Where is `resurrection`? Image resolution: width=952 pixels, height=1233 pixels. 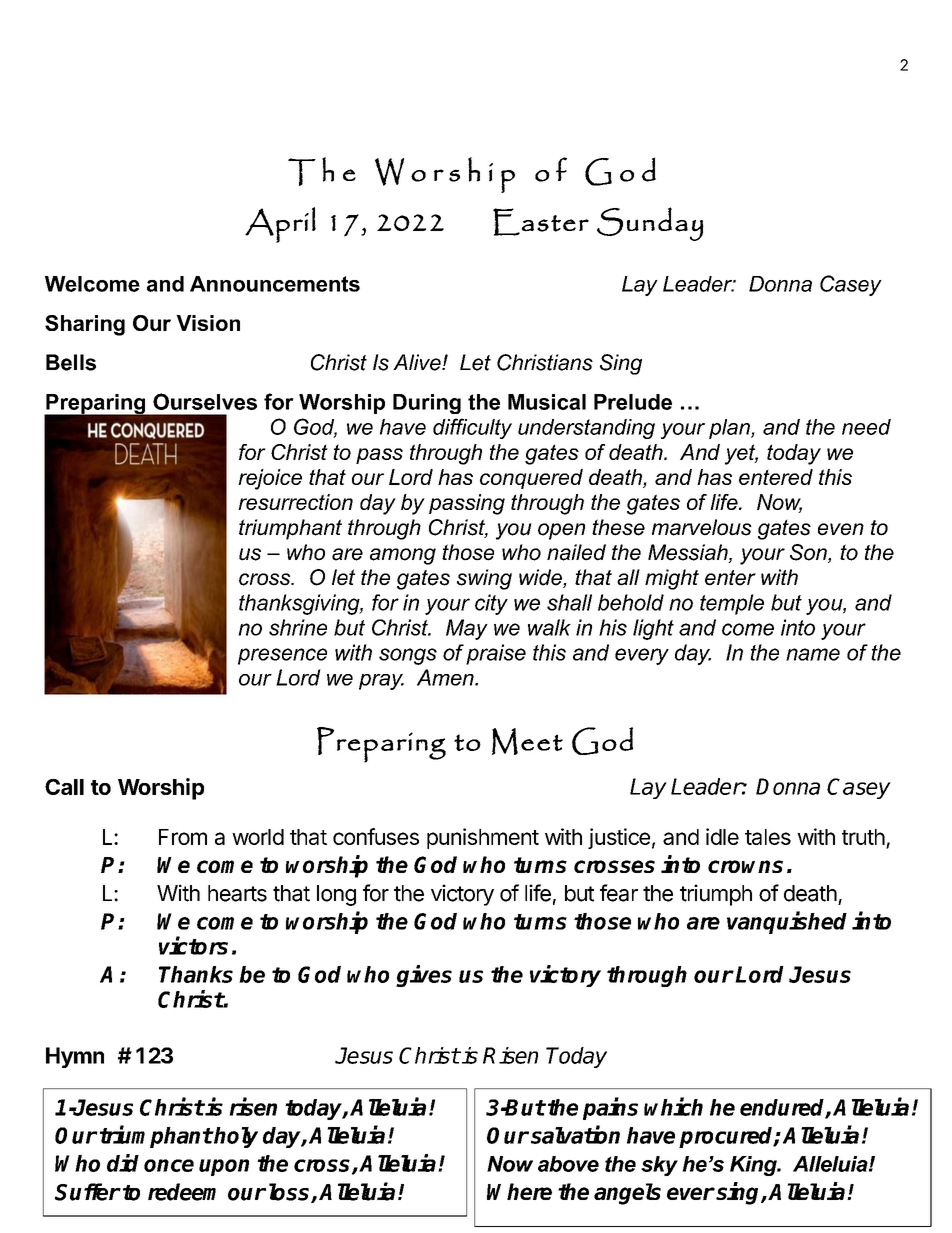 resurrection is located at coordinates (295, 502).
